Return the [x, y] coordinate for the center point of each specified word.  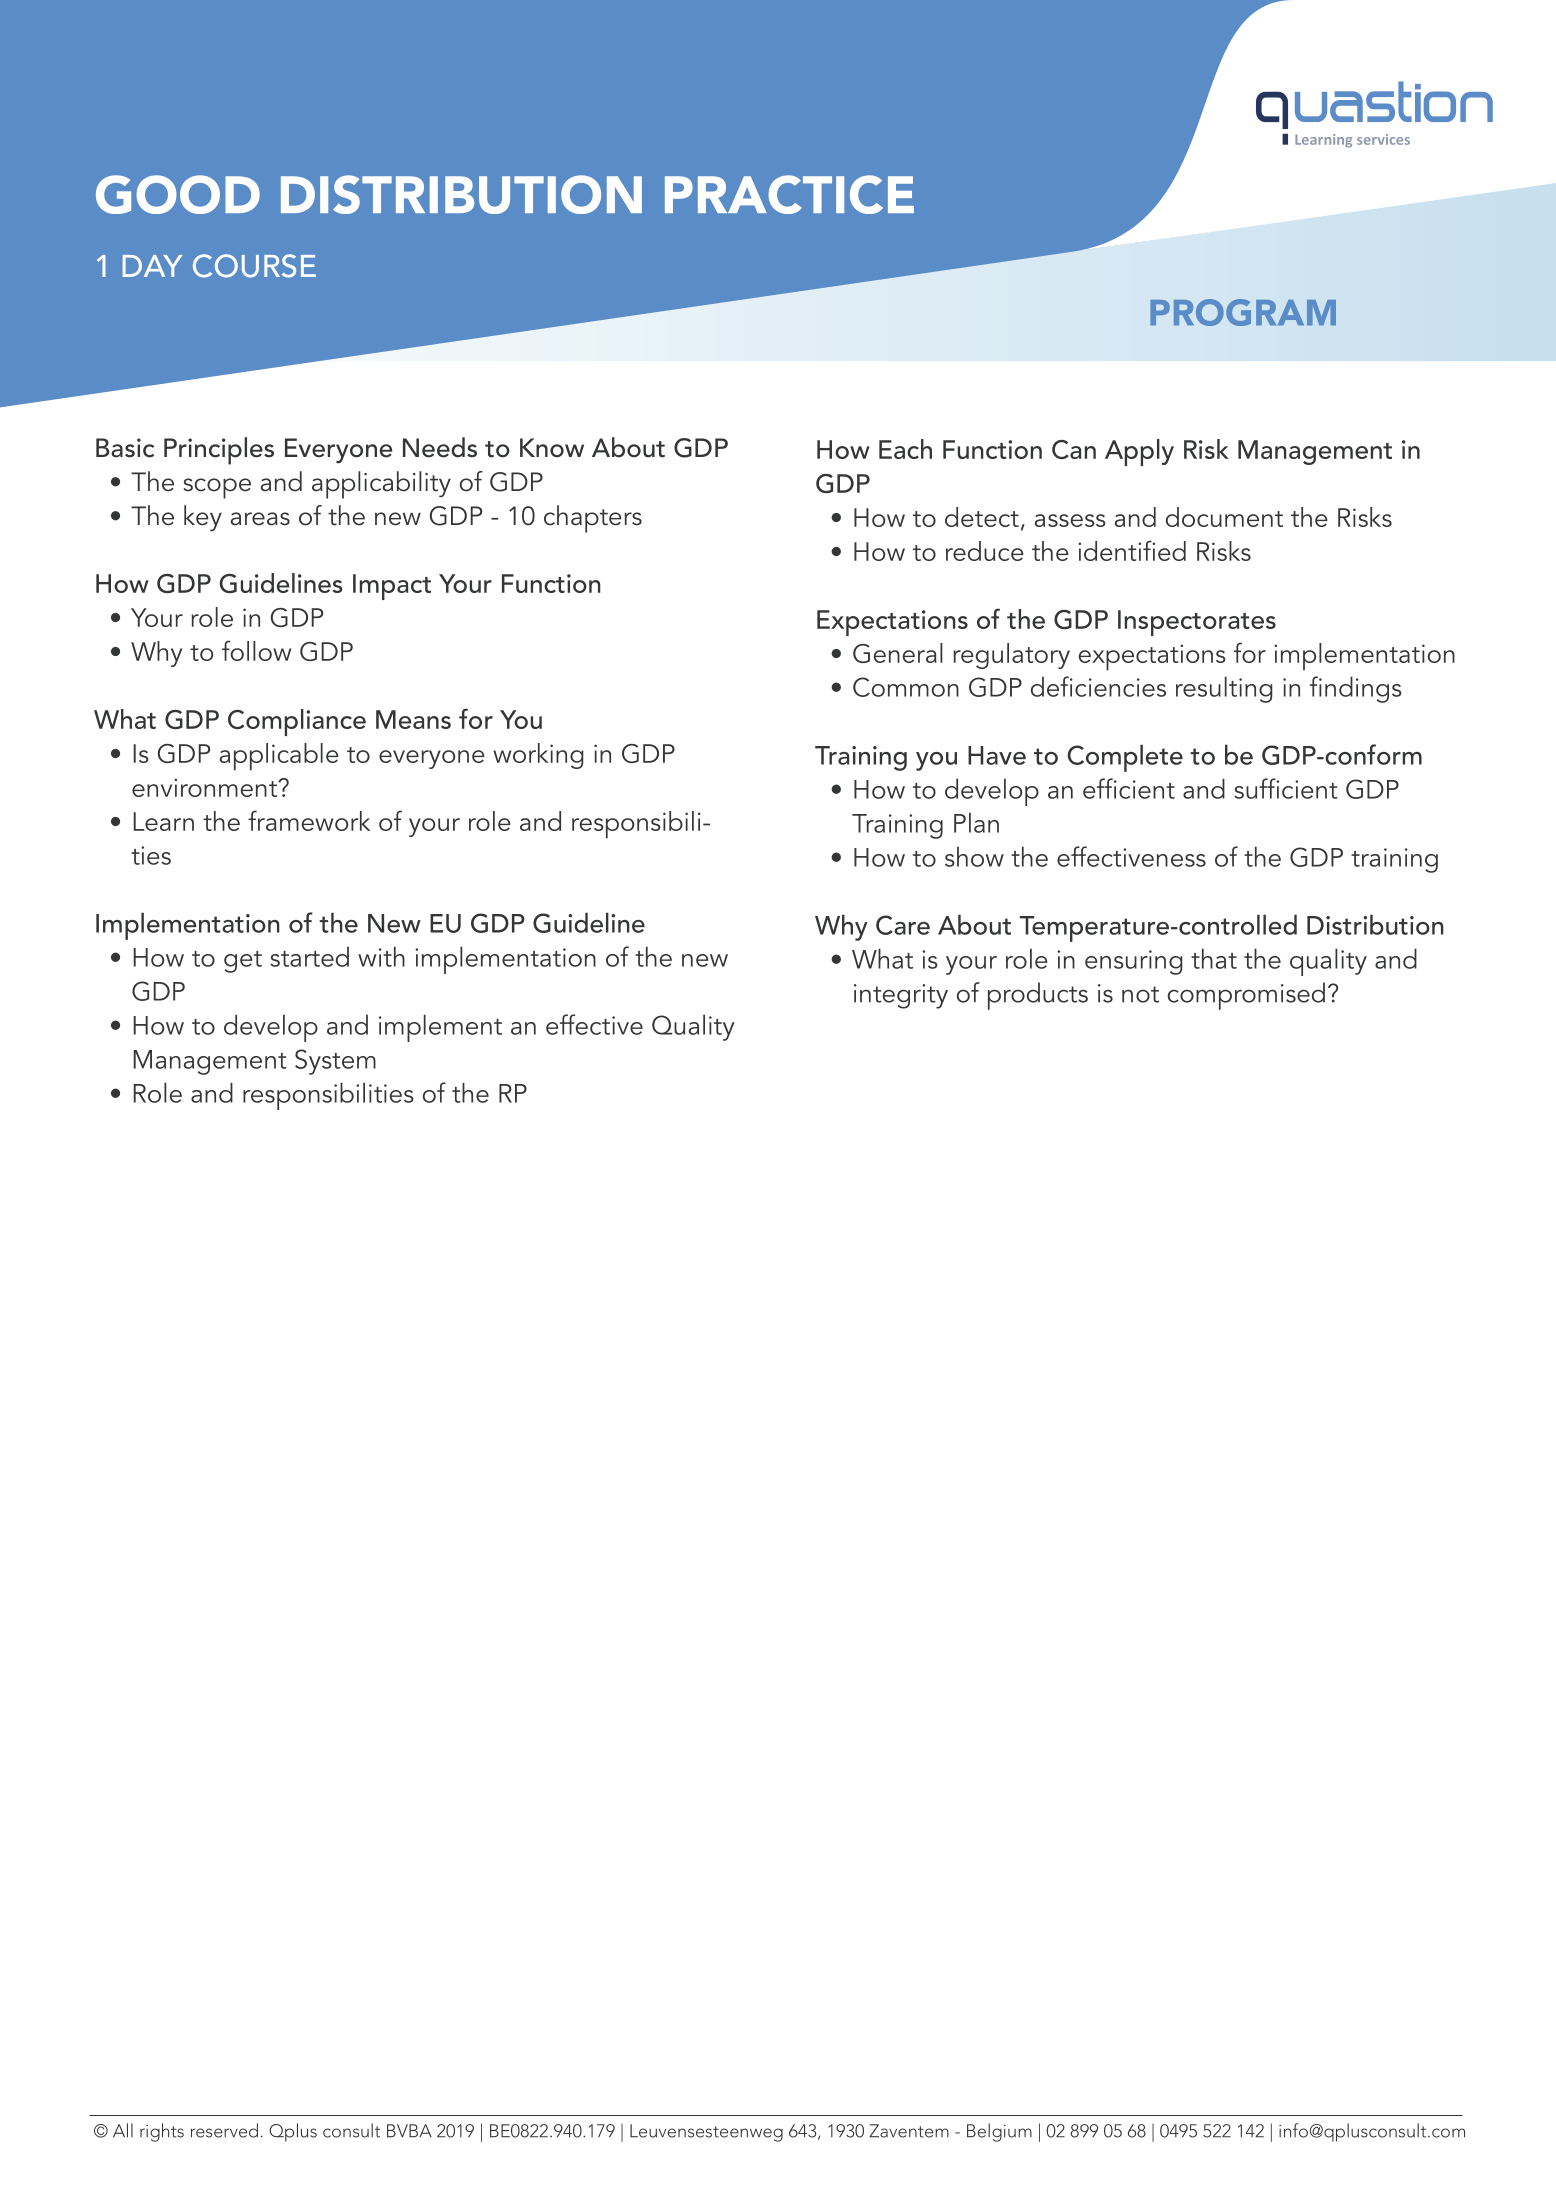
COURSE [254, 266]
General [898, 653]
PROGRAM [1243, 312]
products [1038, 996]
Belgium [999, 2132]
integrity [901, 996]
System [335, 1062]
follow [256, 650]
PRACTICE [789, 194]
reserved [224, 2130]
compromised [1246, 996]
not [1140, 994]
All [123, 2130]
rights [162, 2132]
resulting [1224, 689]
